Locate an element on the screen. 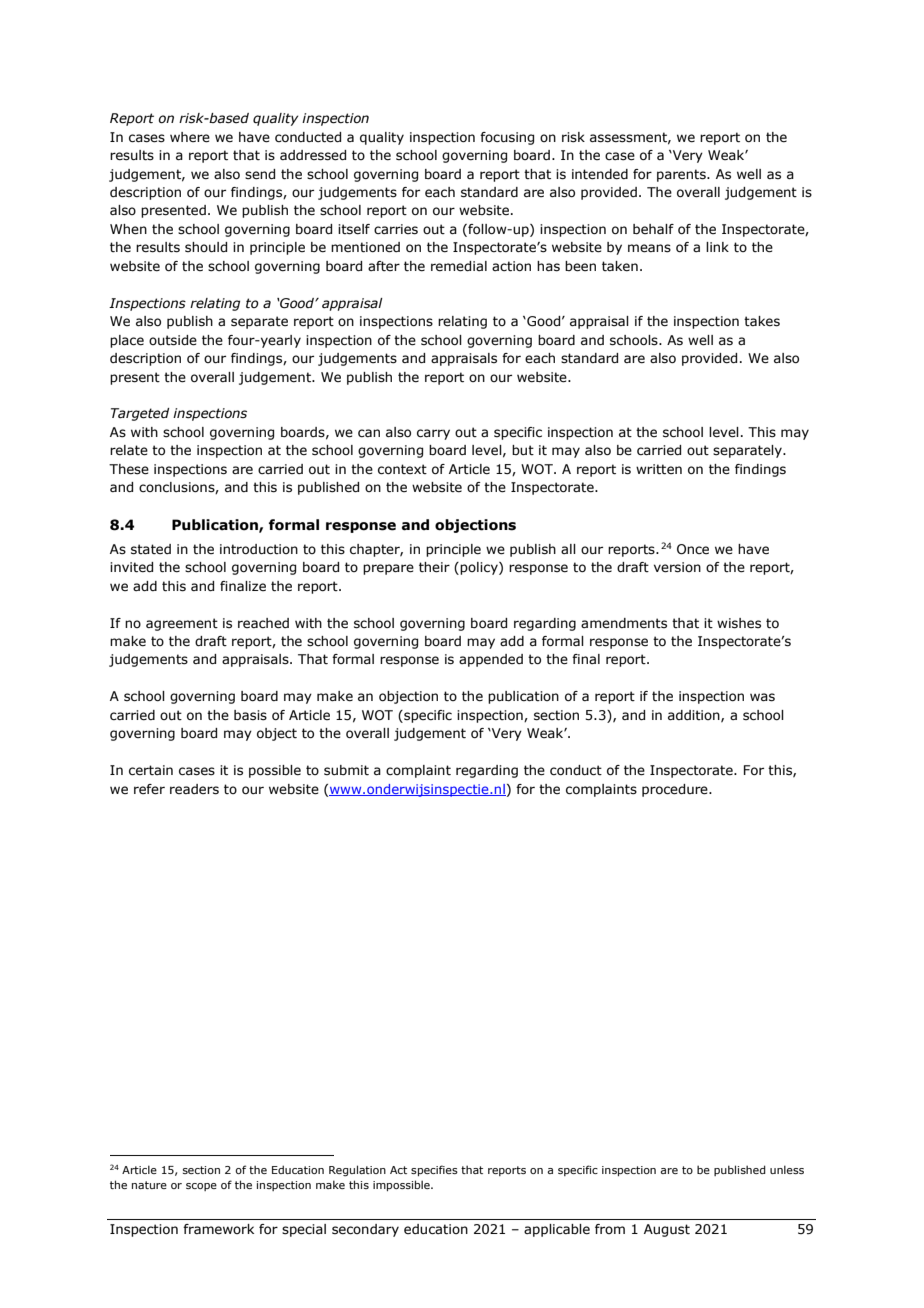  Once is located at coordinates (693, 549).
